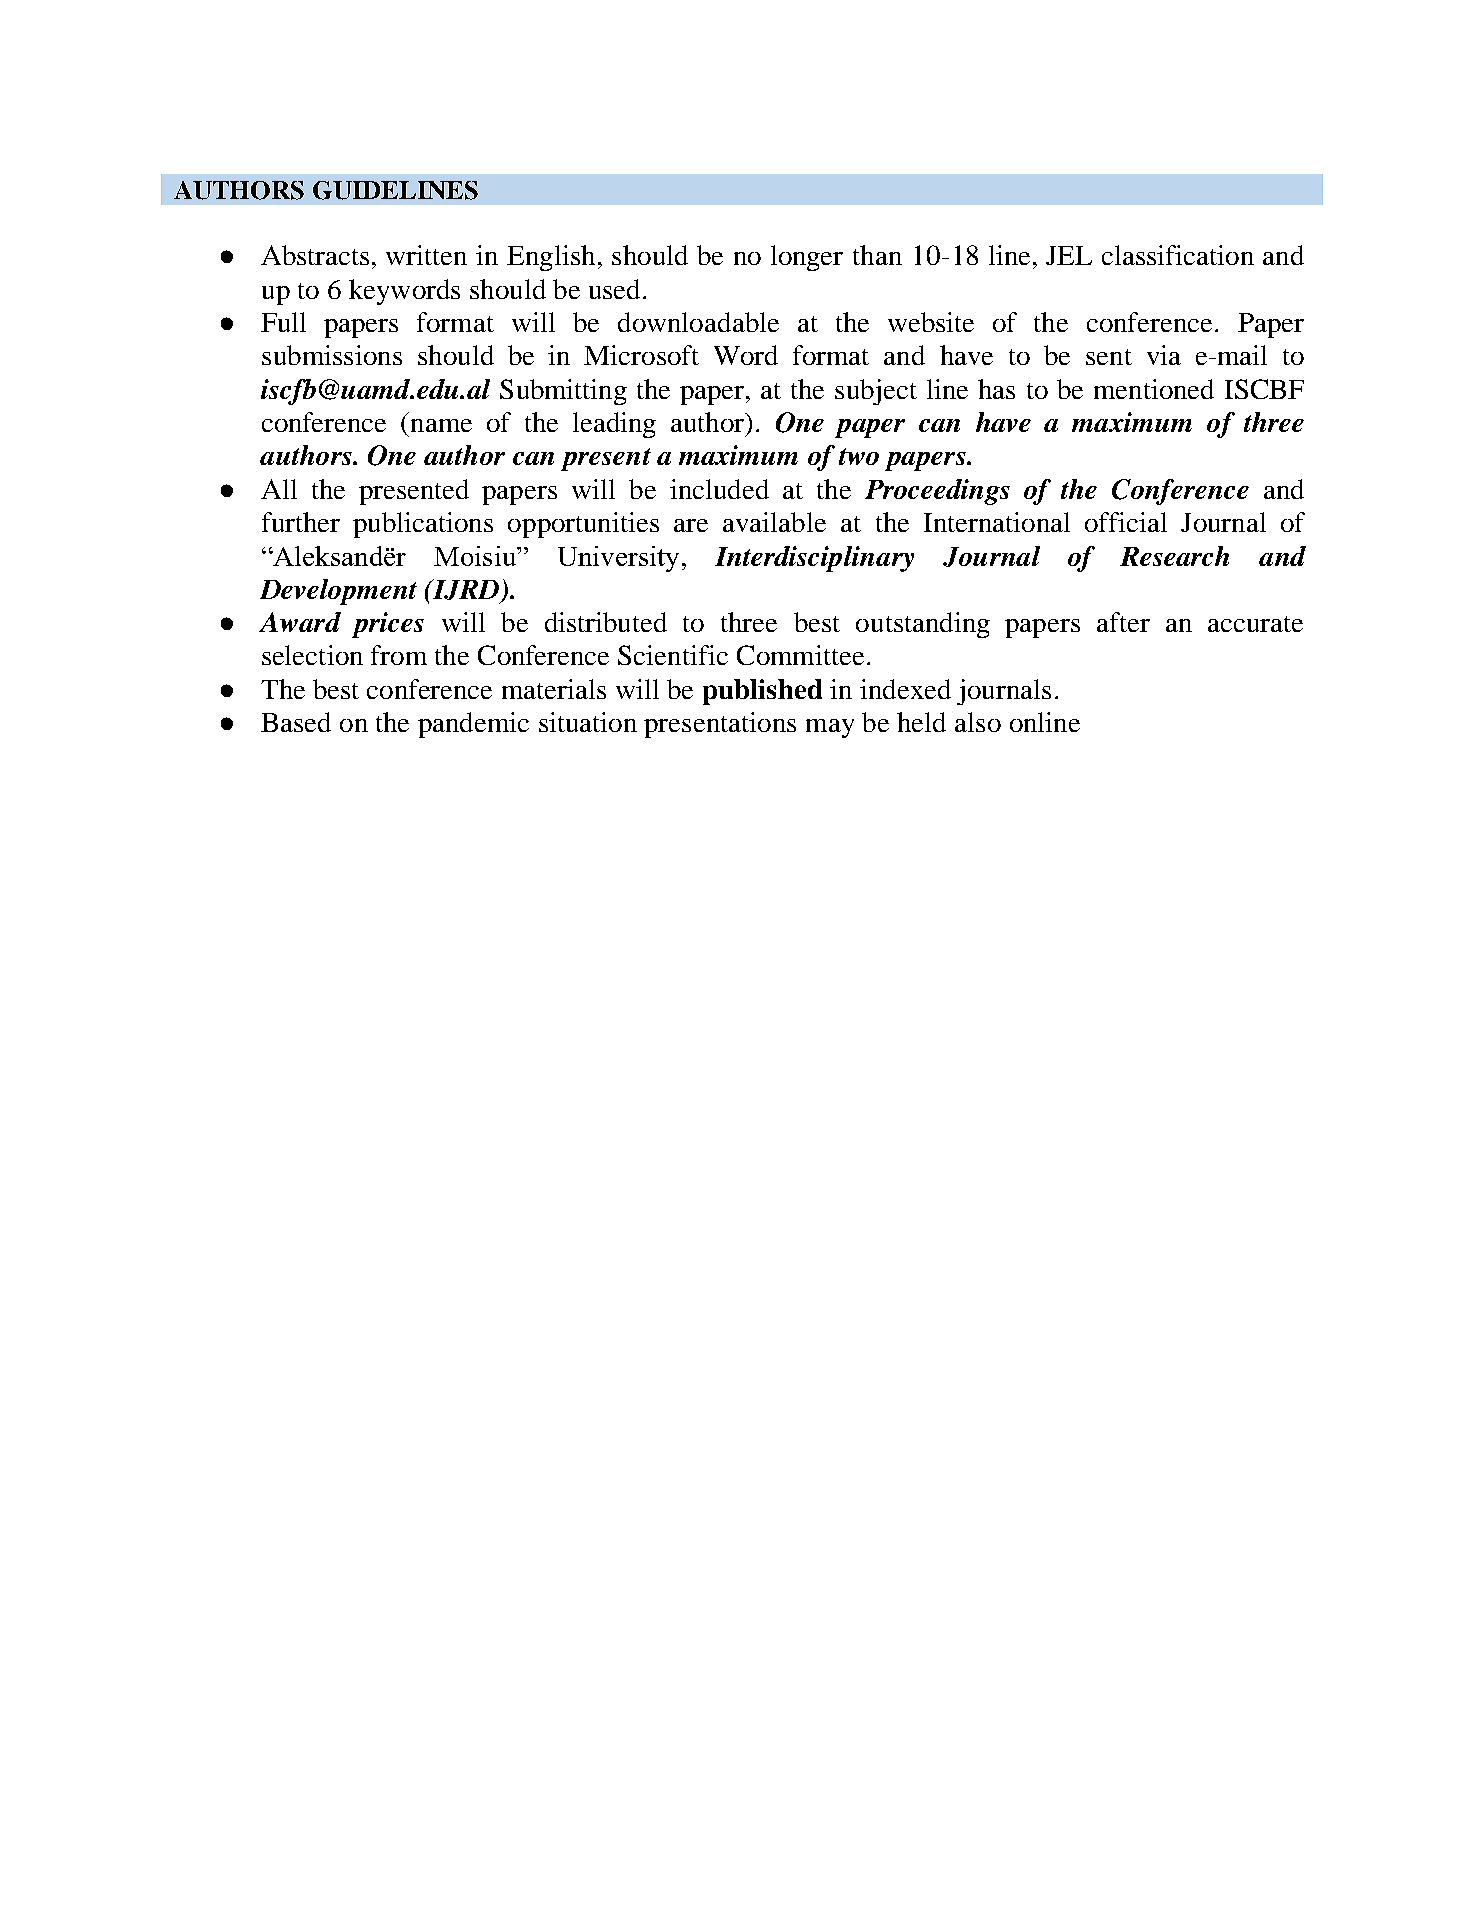  Describe the element at coordinates (1123, 622) in the image. I see `after` at that location.
